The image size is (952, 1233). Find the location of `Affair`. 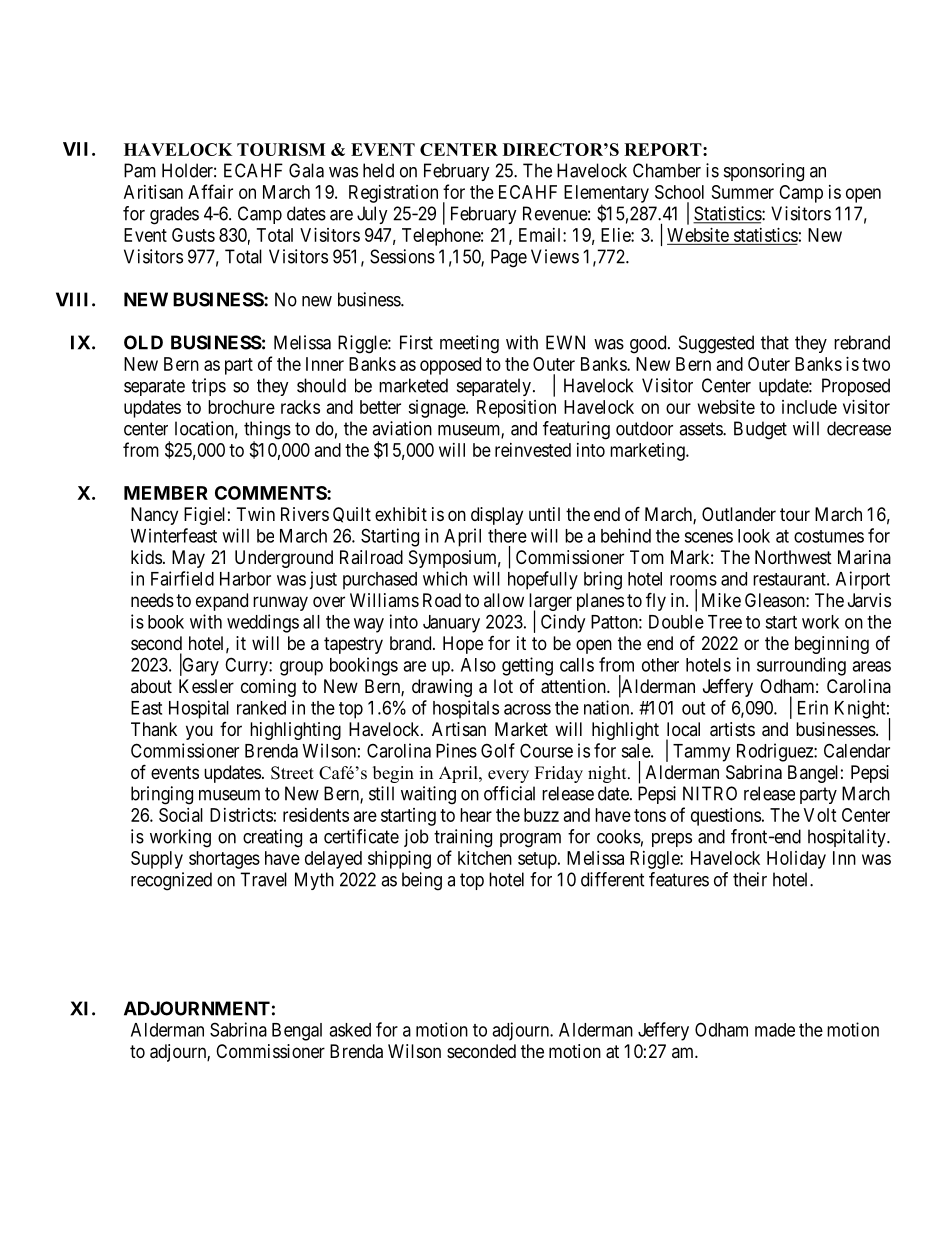

Affair is located at coordinates (210, 191).
